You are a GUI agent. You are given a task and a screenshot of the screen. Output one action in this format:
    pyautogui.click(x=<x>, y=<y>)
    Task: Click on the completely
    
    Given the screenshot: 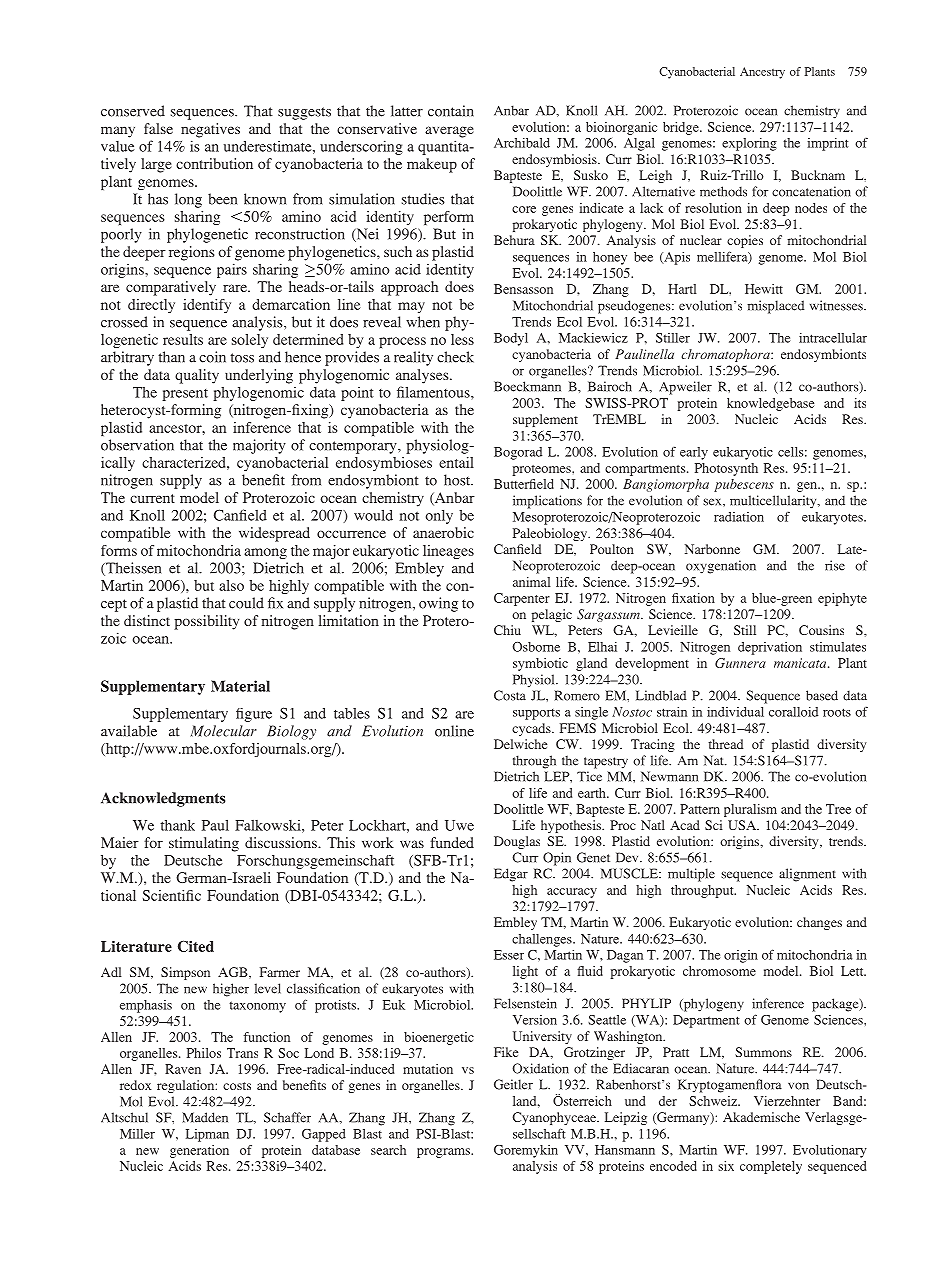 What is the action you would take?
    pyautogui.click(x=771, y=1167)
